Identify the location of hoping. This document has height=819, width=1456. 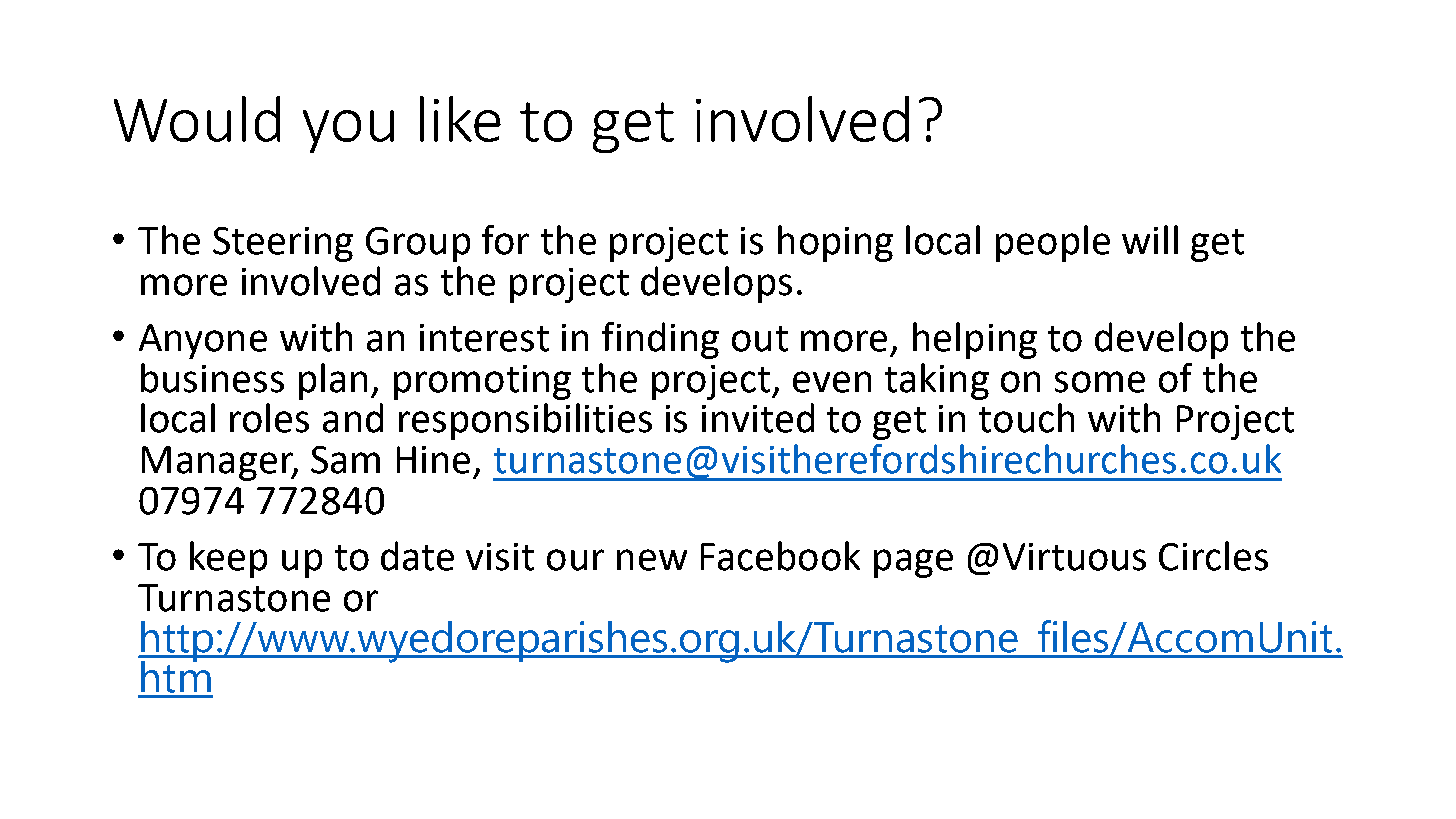
(835, 243).
